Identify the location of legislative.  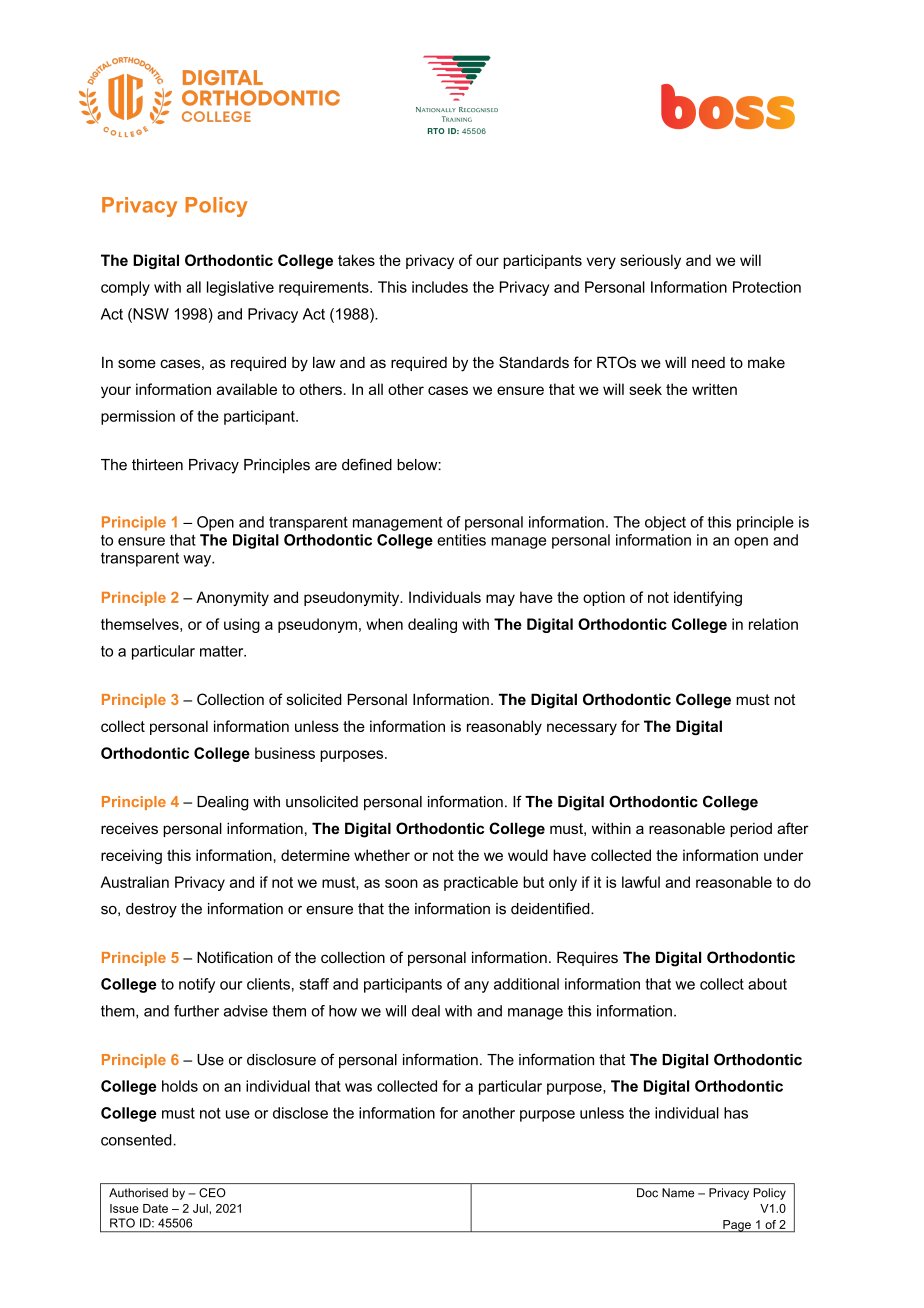
(240, 288).
